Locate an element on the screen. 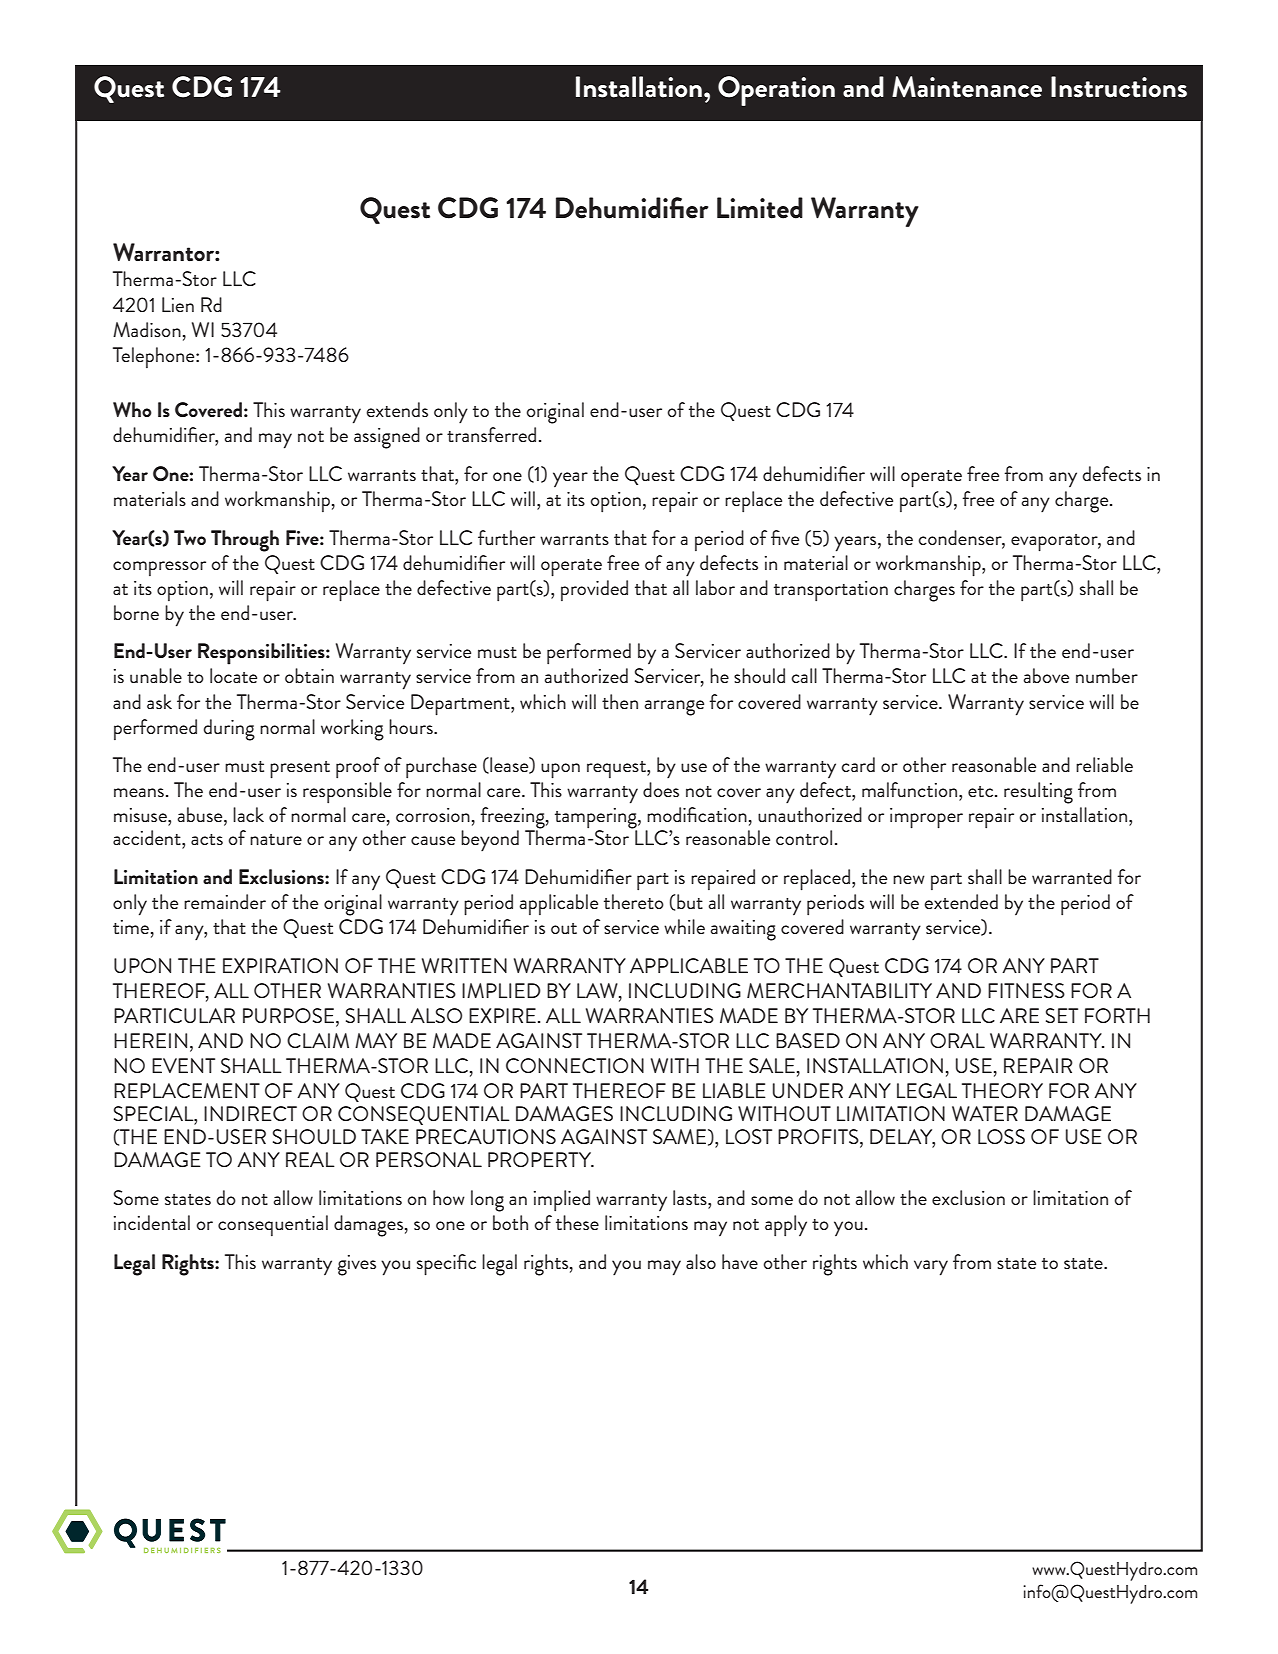 The height and width of the screenshot is (1654, 1278). above is located at coordinates (1046, 675).
